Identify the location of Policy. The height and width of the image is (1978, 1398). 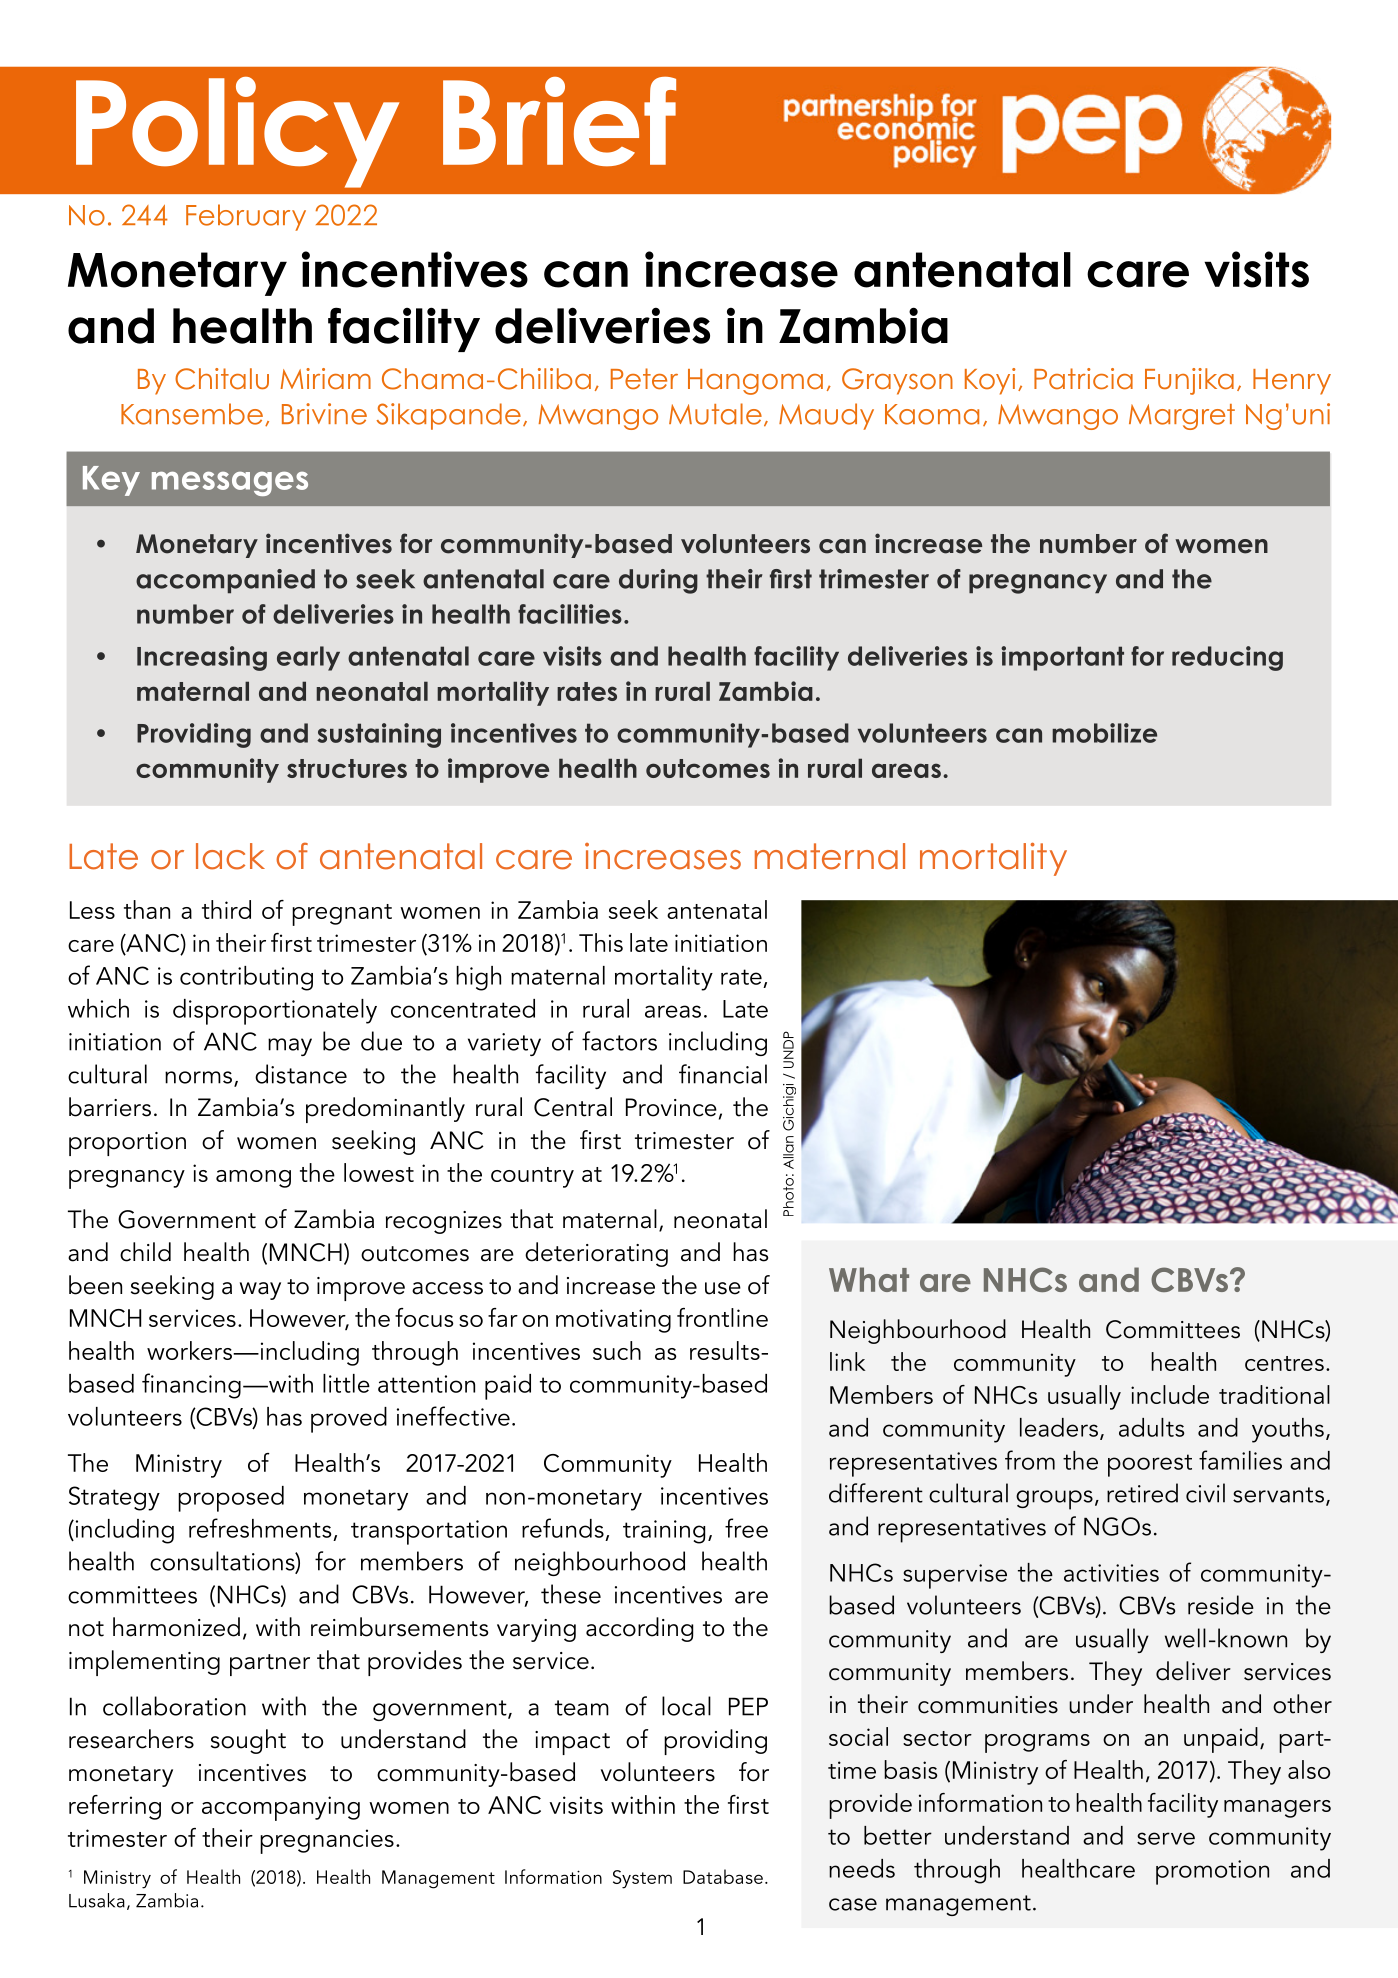
(237, 132).
